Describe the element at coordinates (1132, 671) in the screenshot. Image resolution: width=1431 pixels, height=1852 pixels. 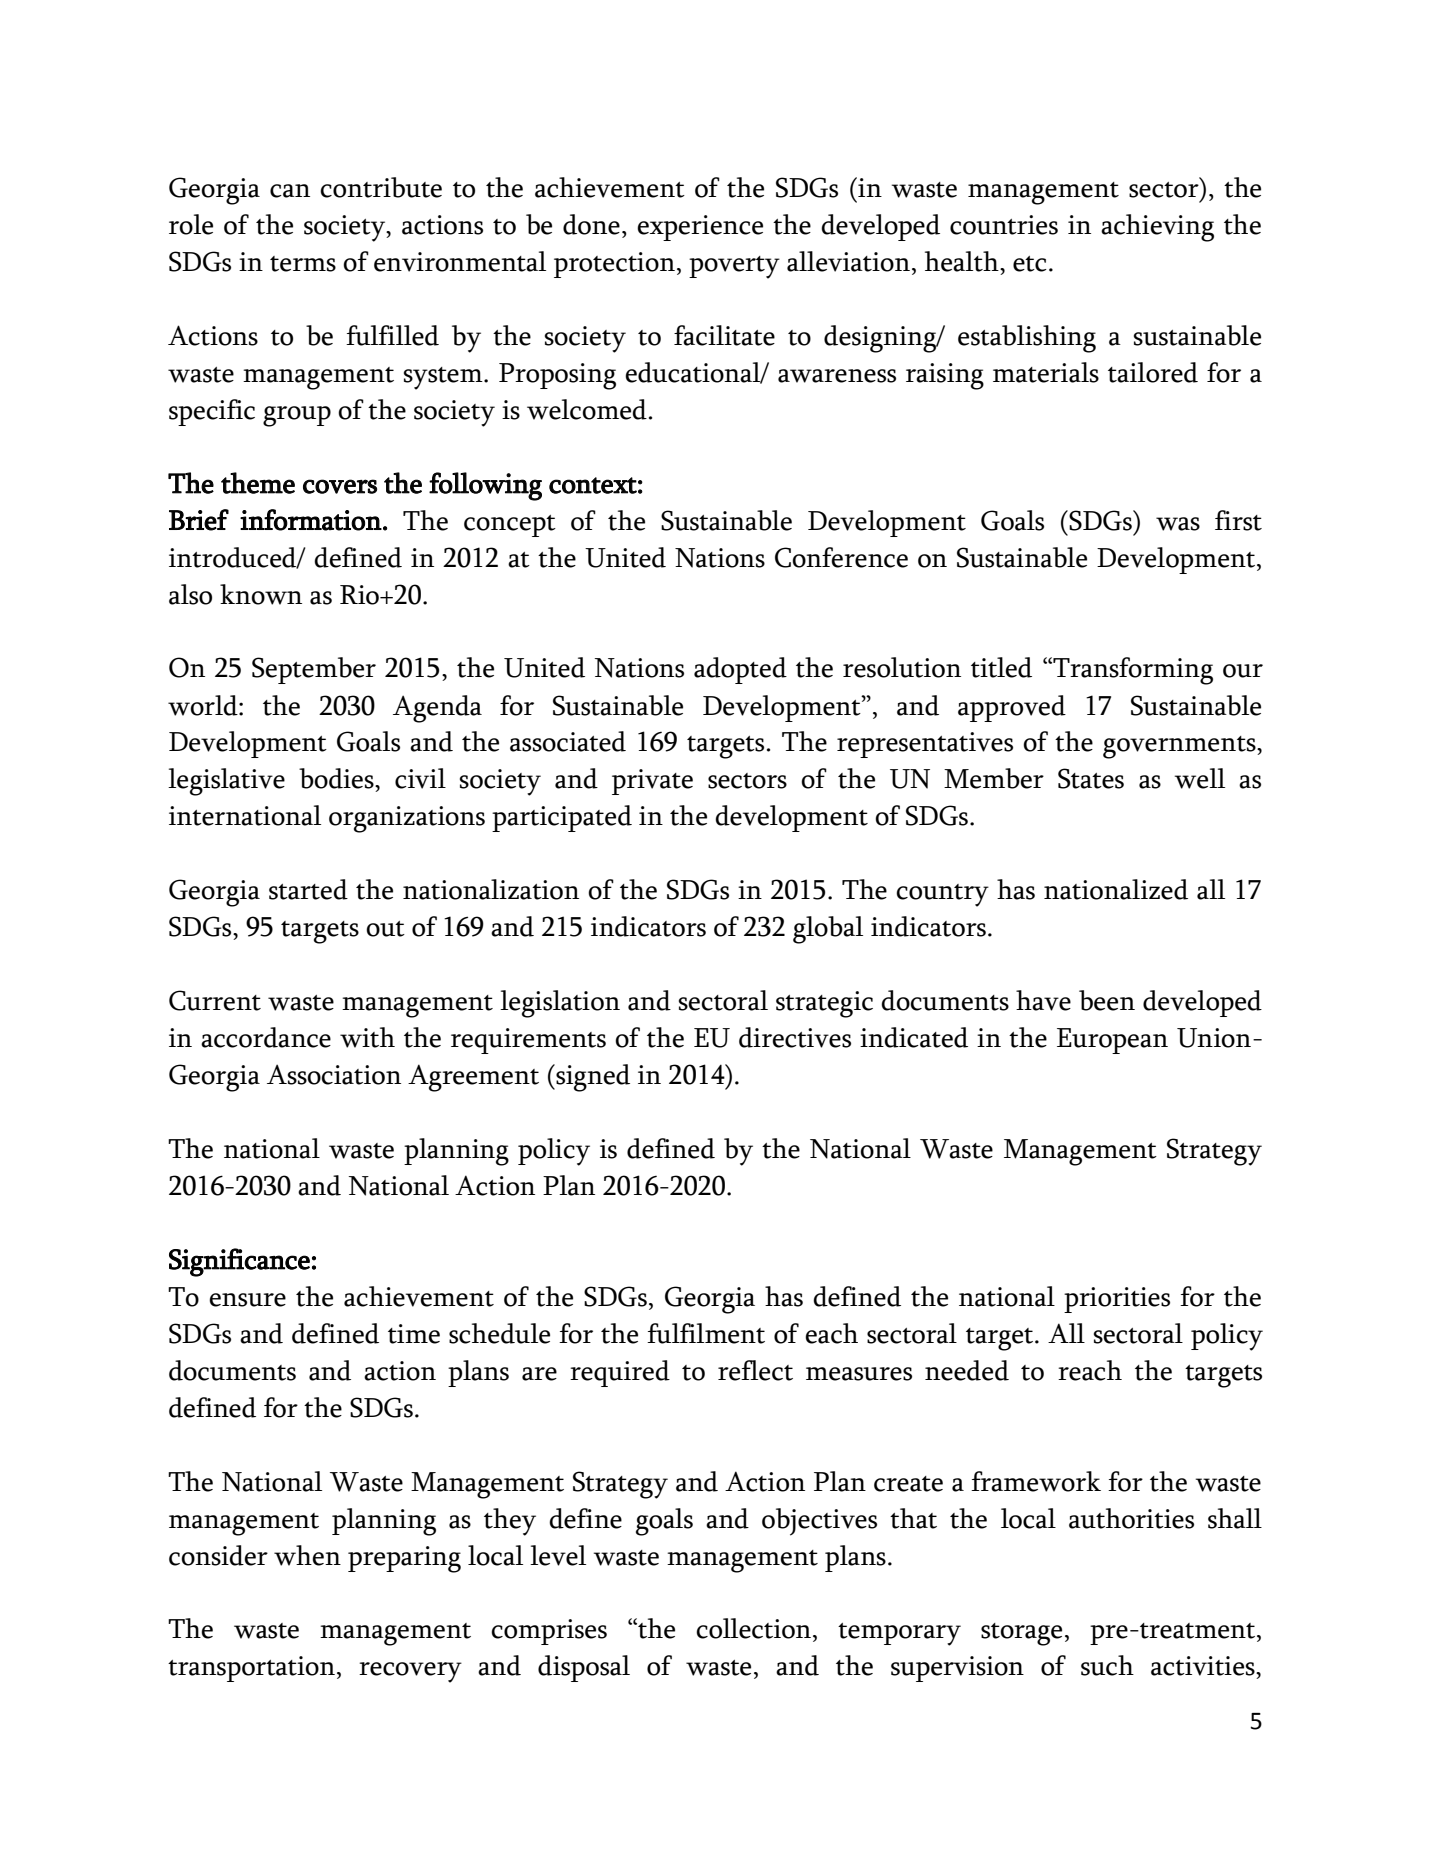
I see `Transforming` at that location.
